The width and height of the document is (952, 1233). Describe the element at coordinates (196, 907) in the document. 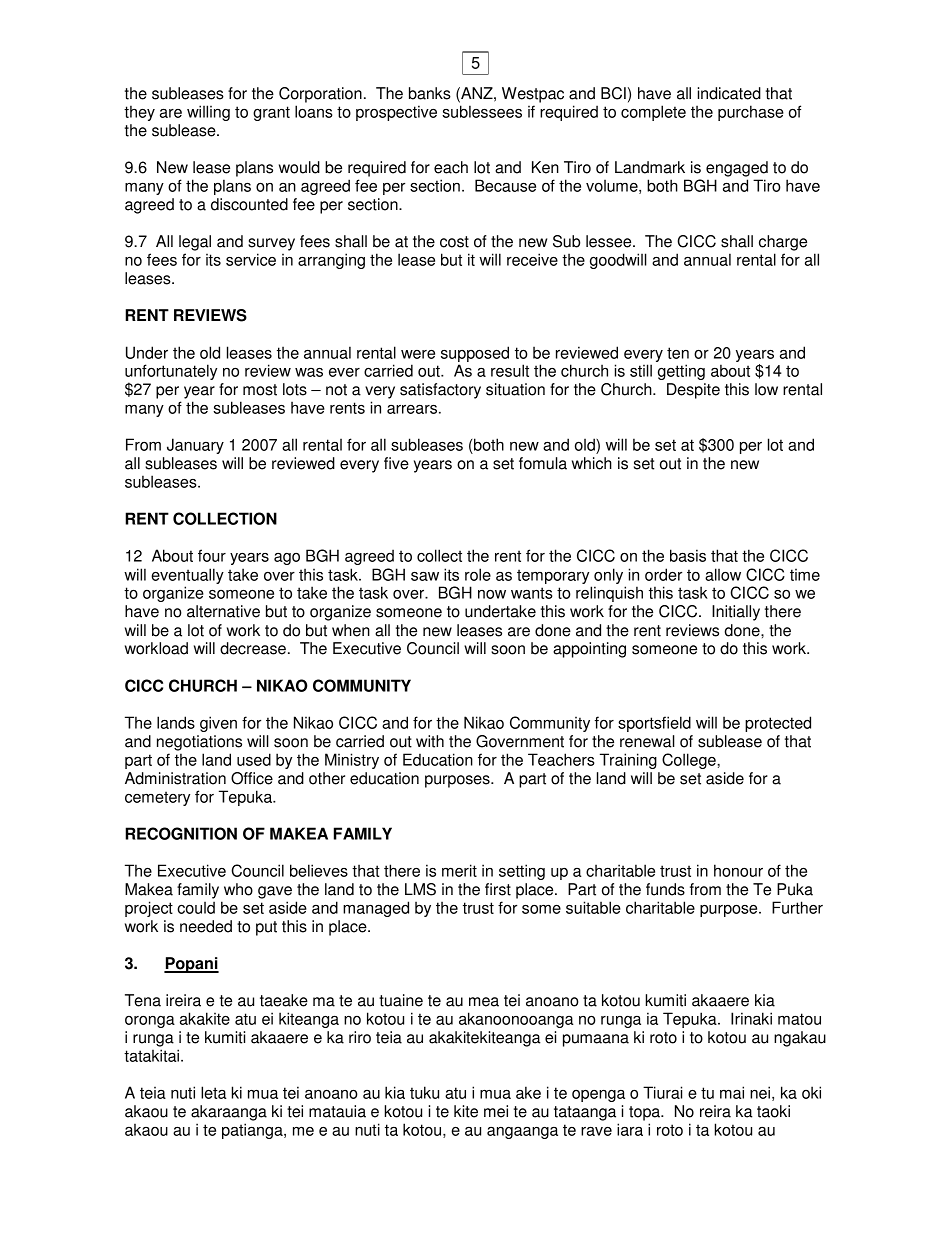

I see `could` at that location.
